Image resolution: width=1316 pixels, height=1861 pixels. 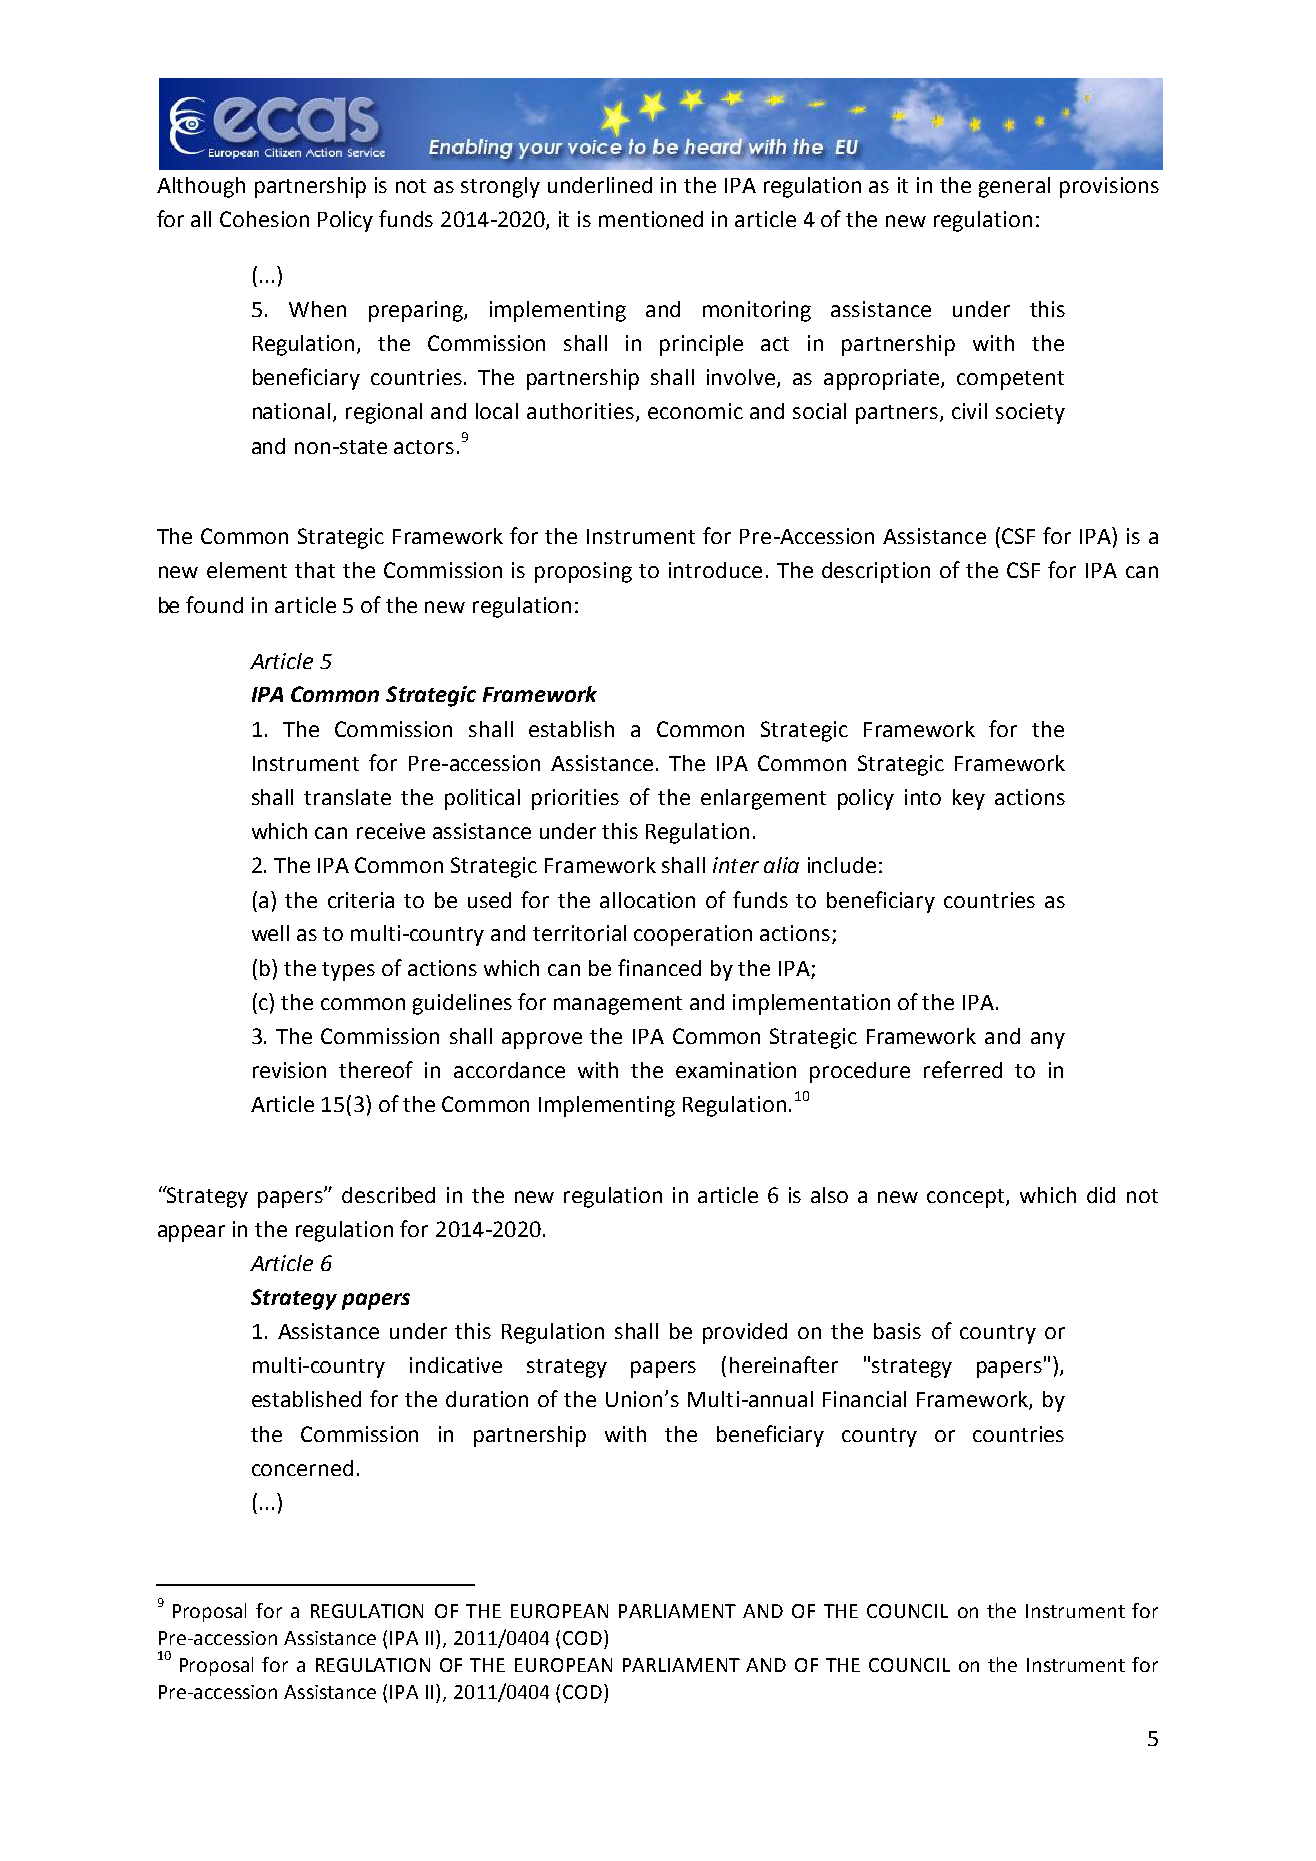 I want to click on any, so click(x=1048, y=1040).
